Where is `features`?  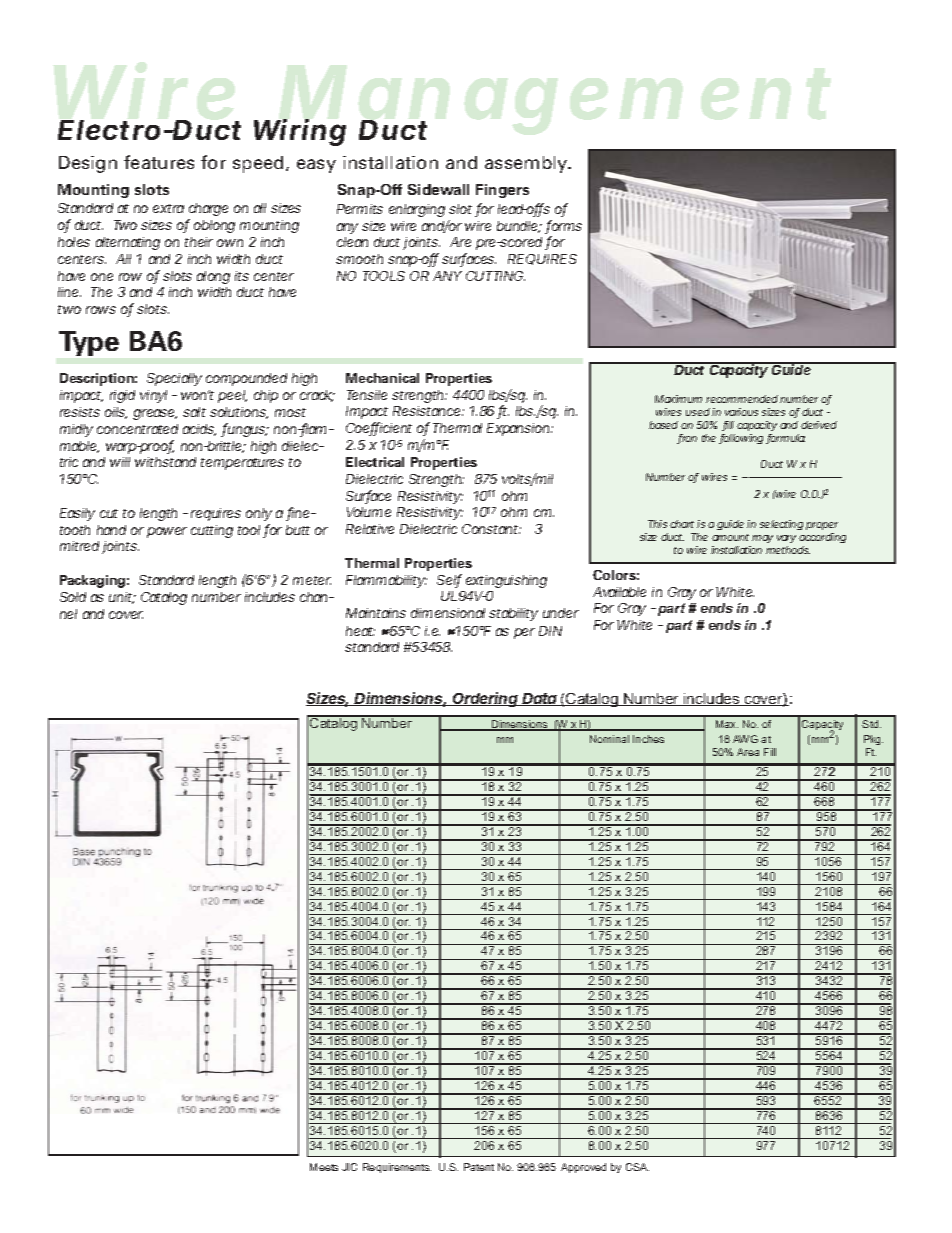
features is located at coordinates (159, 162).
